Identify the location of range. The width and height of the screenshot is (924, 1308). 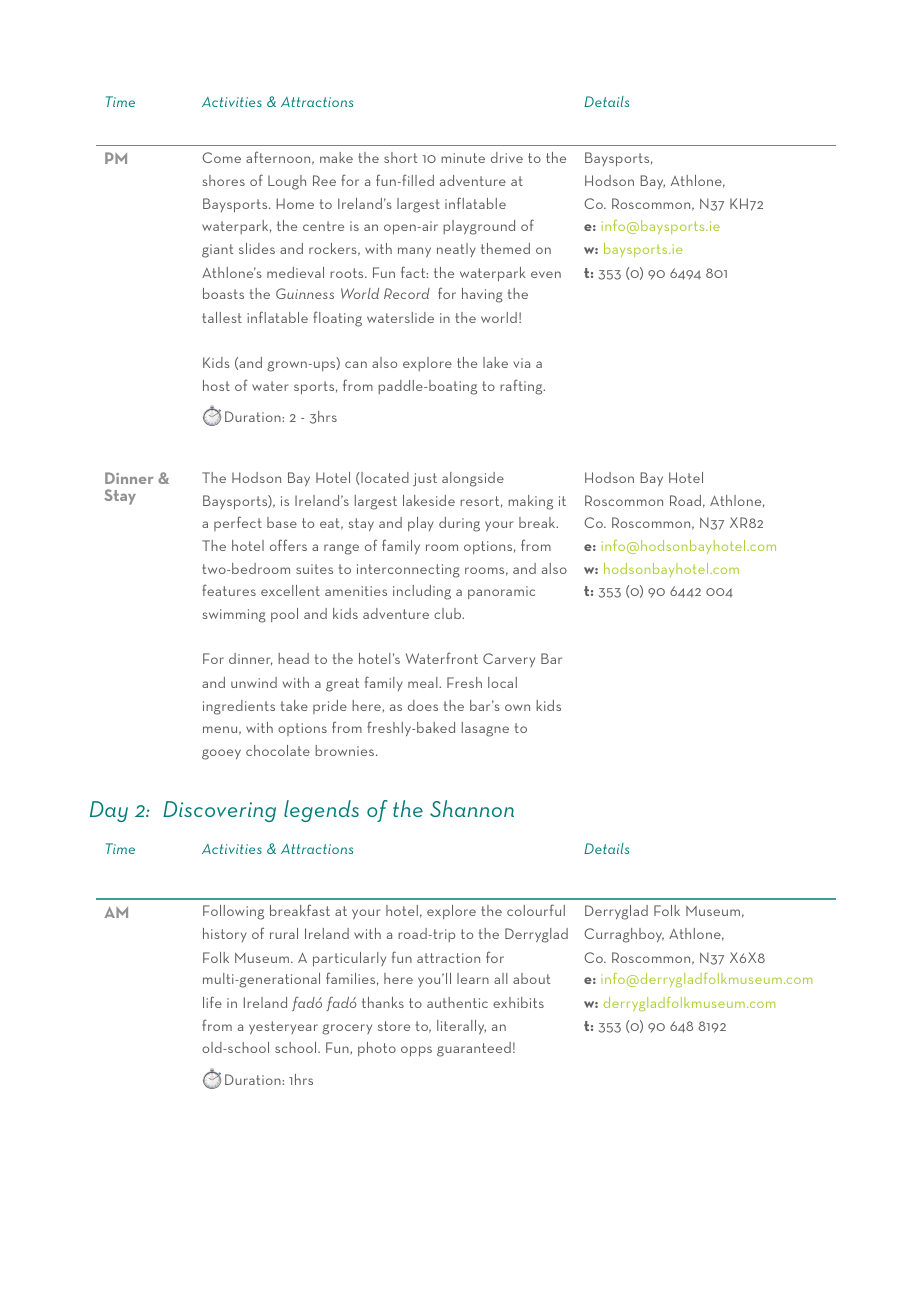
(341, 549).
